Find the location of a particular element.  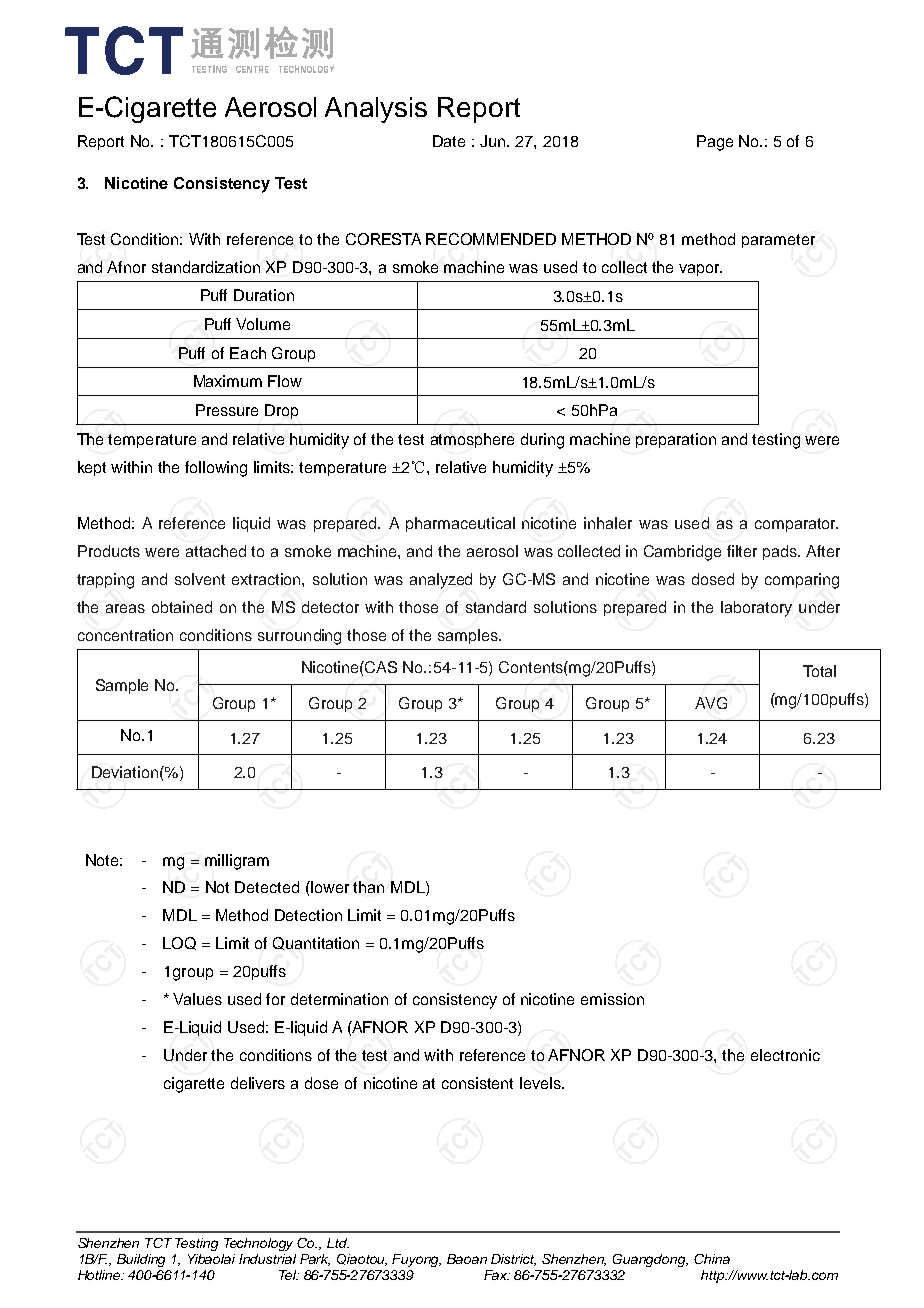

atmosphere is located at coordinates (472, 440).
